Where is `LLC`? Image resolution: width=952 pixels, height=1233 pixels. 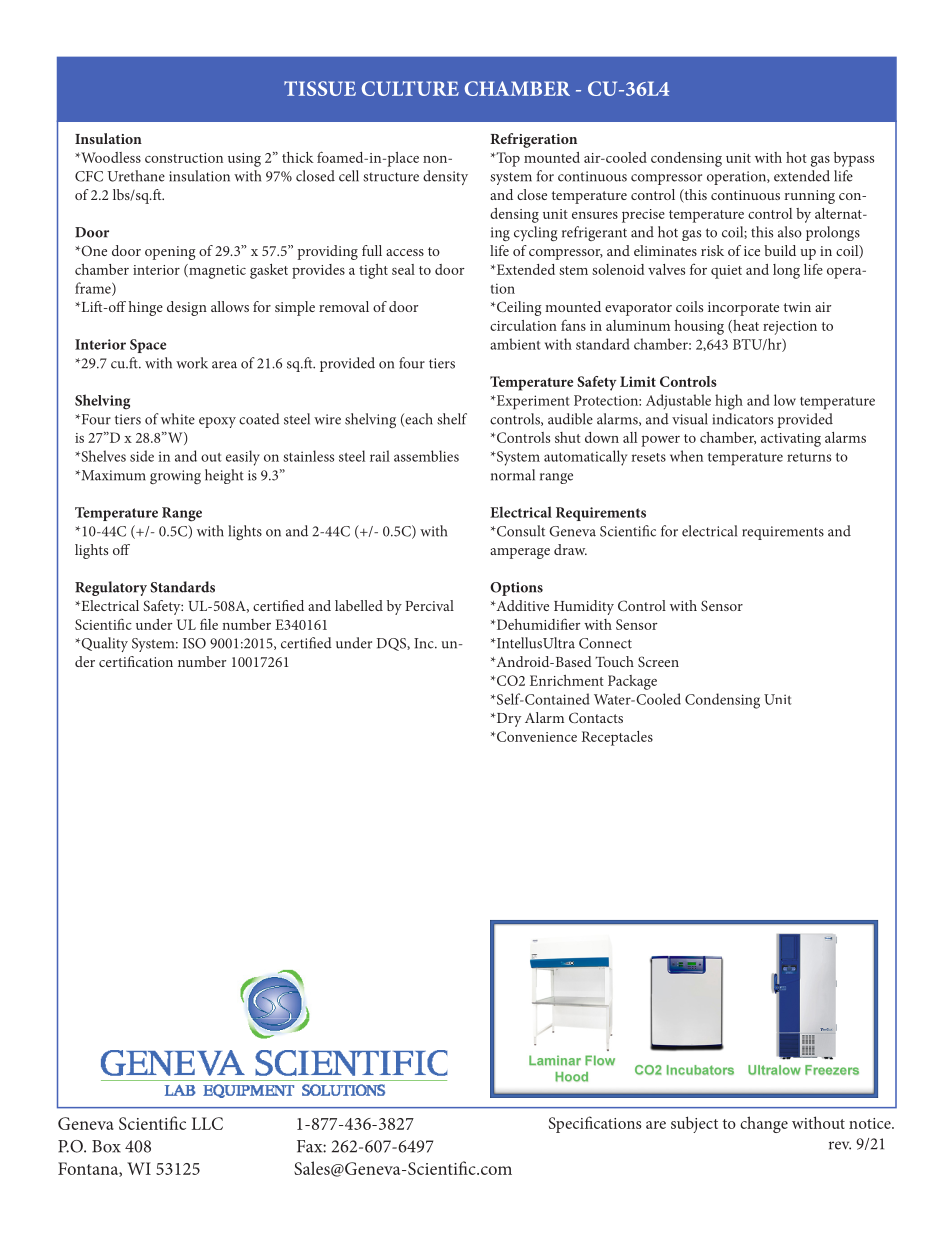
LLC is located at coordinates (207, 1123).
